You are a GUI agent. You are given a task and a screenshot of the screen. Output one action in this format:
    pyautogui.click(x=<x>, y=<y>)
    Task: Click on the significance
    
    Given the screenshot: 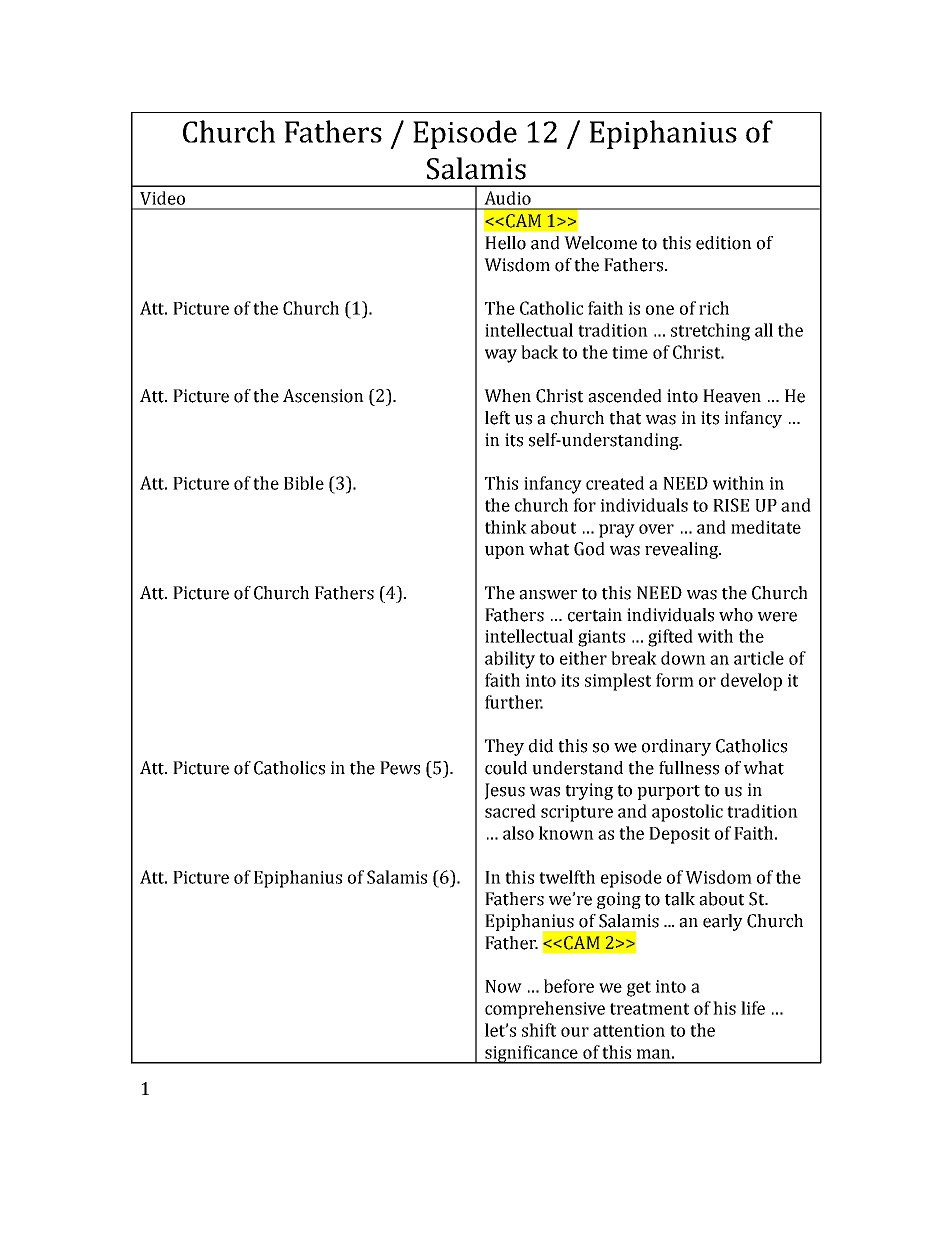 What is the action you would take?
    pyautogui.click(x=531, y=1054)
